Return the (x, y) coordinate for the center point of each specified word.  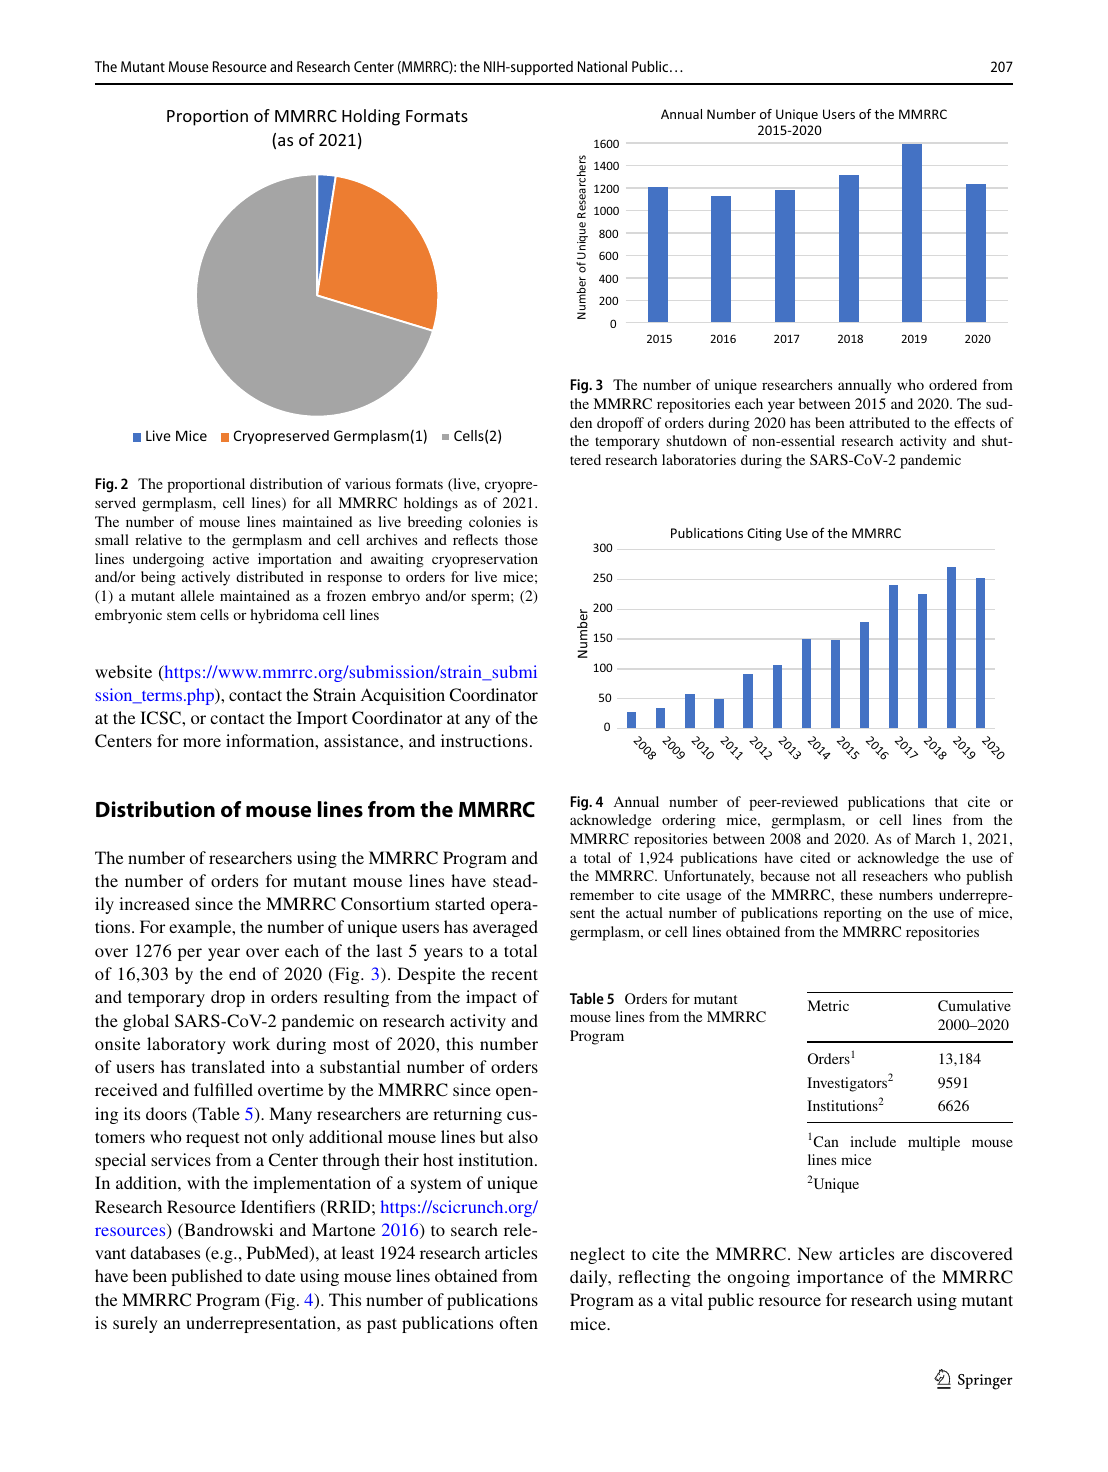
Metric (828, 1005)
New (815, 1253)
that (946, 801)
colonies (495, 521)
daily (590, 1278)
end (242, 973)
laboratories (699, 459)
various (368, 483)
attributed (879, 422)
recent (514, 974)
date (280, 1275)
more (202, 742)
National (602, 66)
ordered (953, 384)
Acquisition (402, 696)
